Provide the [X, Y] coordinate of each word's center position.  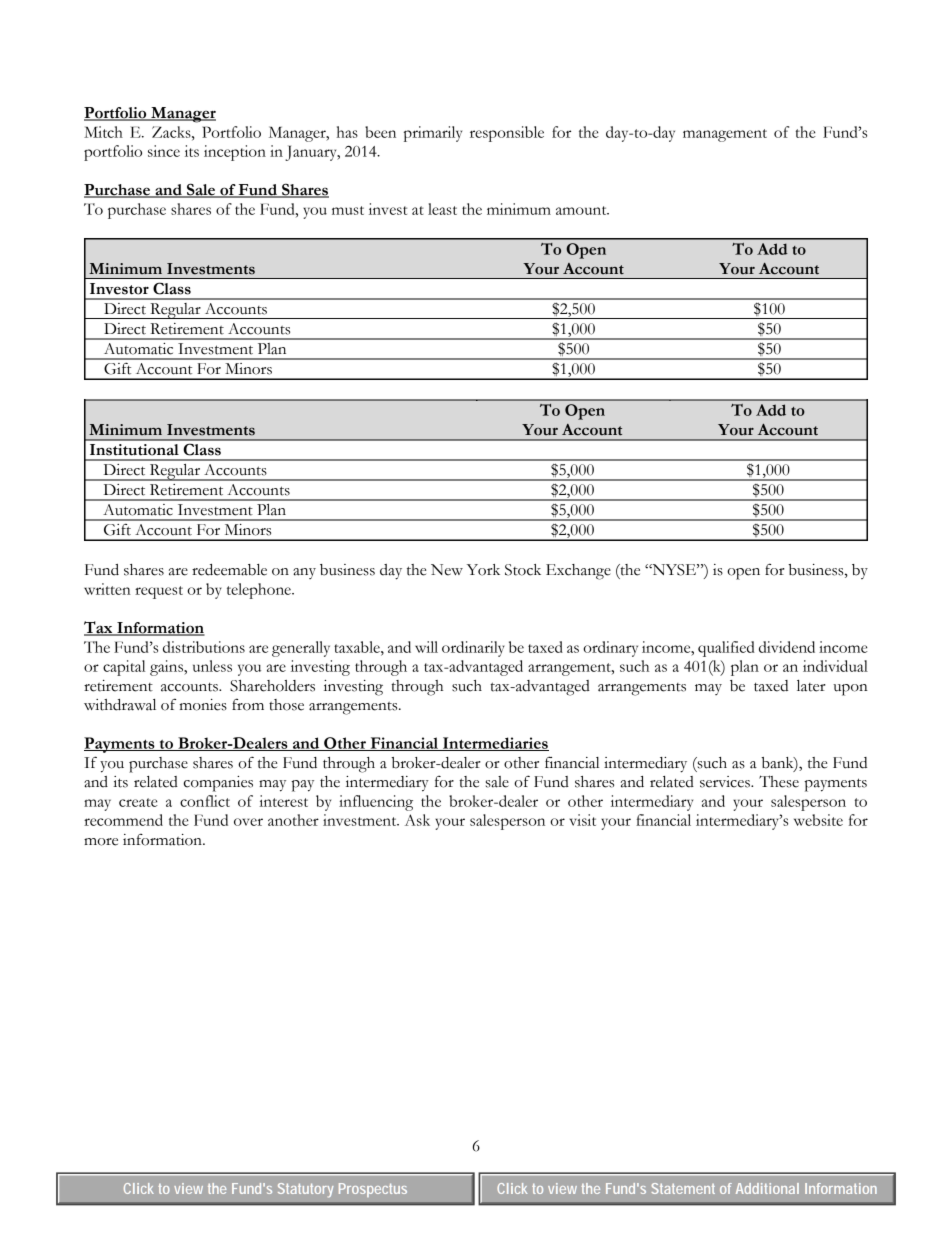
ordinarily [473, 649]
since [164, 151]
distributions [204, 647]
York [483, 570]
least [442, 209]
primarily [433, 134]
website [818, 820]
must [348, 210]
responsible [507, 134]
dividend [787, 647]
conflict [205, 801]
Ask [417, 820]
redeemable [229, 570]
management [725, 135]
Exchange [578, 572]
